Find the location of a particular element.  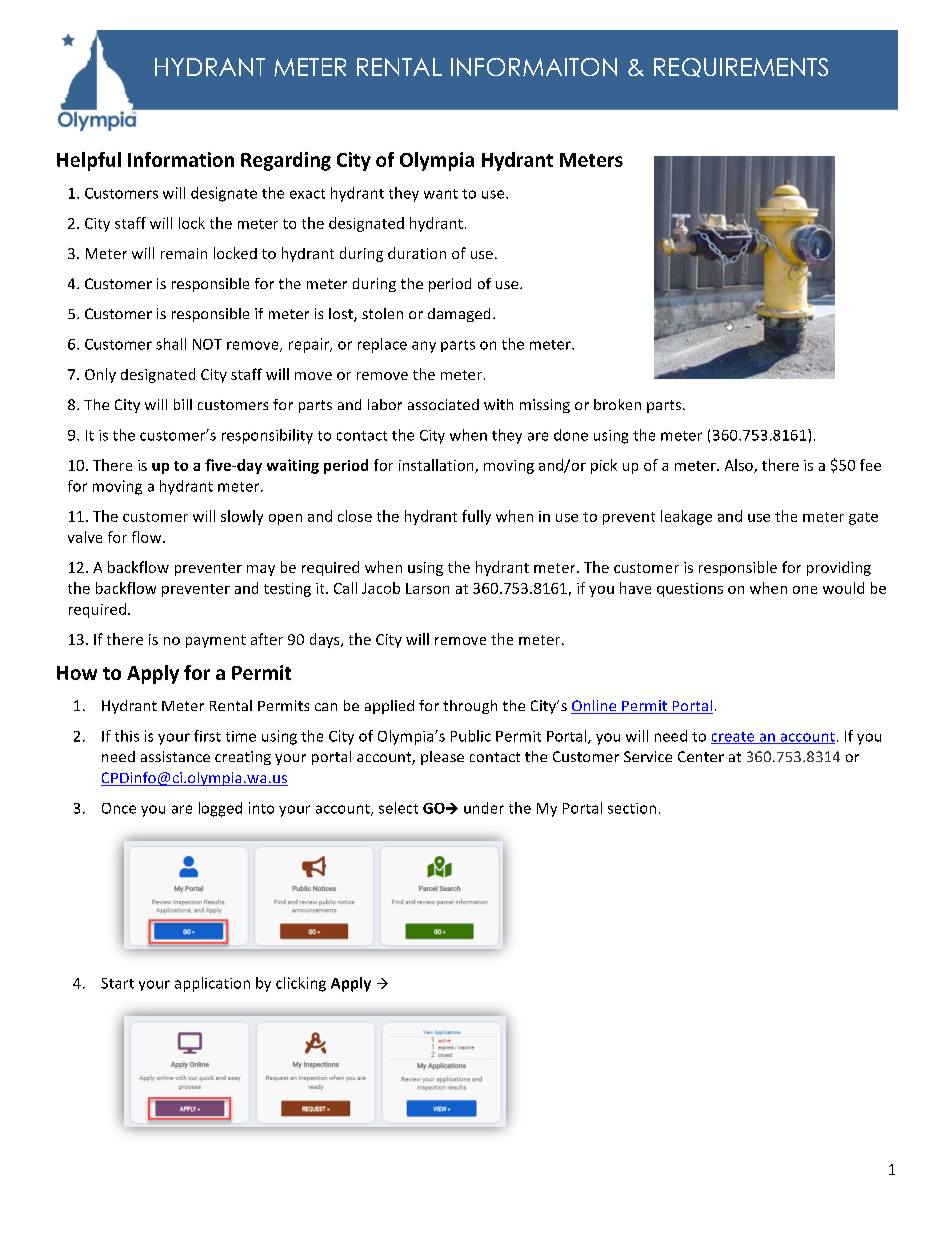

damaged is located at coordinates (459, 315).
